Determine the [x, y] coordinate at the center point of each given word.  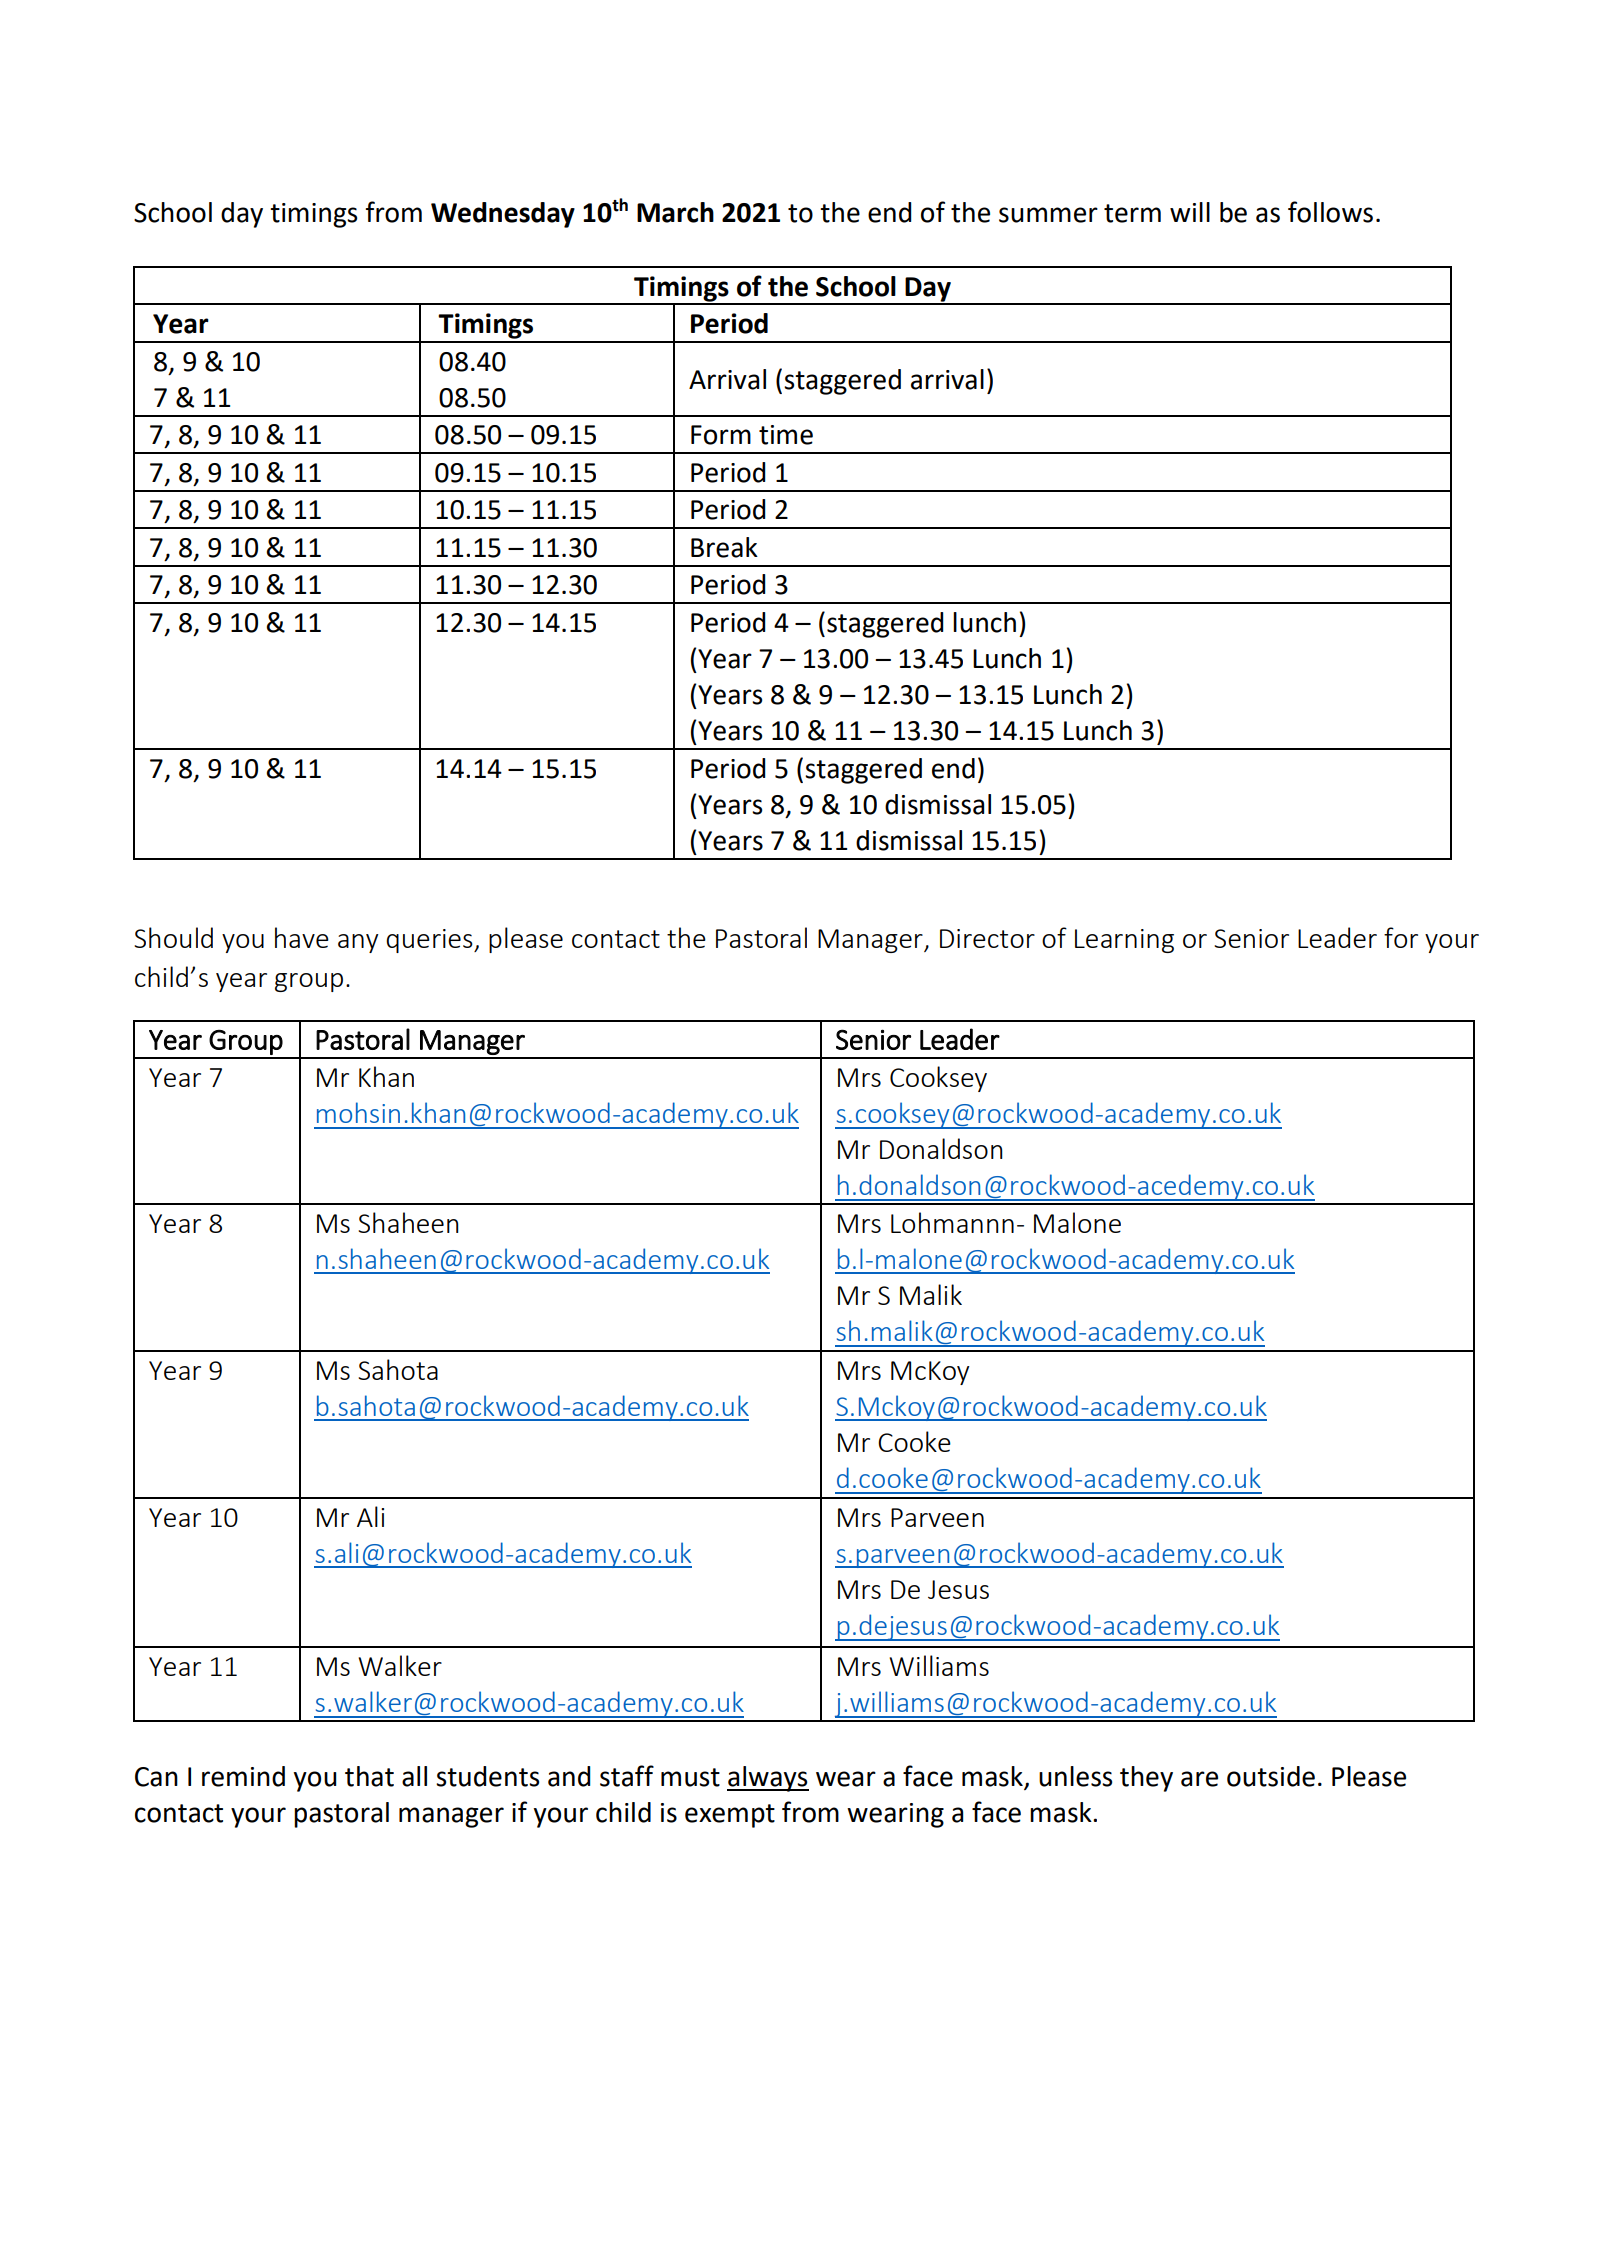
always [768, 1779]
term [1132, 213]
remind [243, 1776]
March [675, 212]
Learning [1124, 941]
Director [987, 938]
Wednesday [503, 215]
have [302, 937]
